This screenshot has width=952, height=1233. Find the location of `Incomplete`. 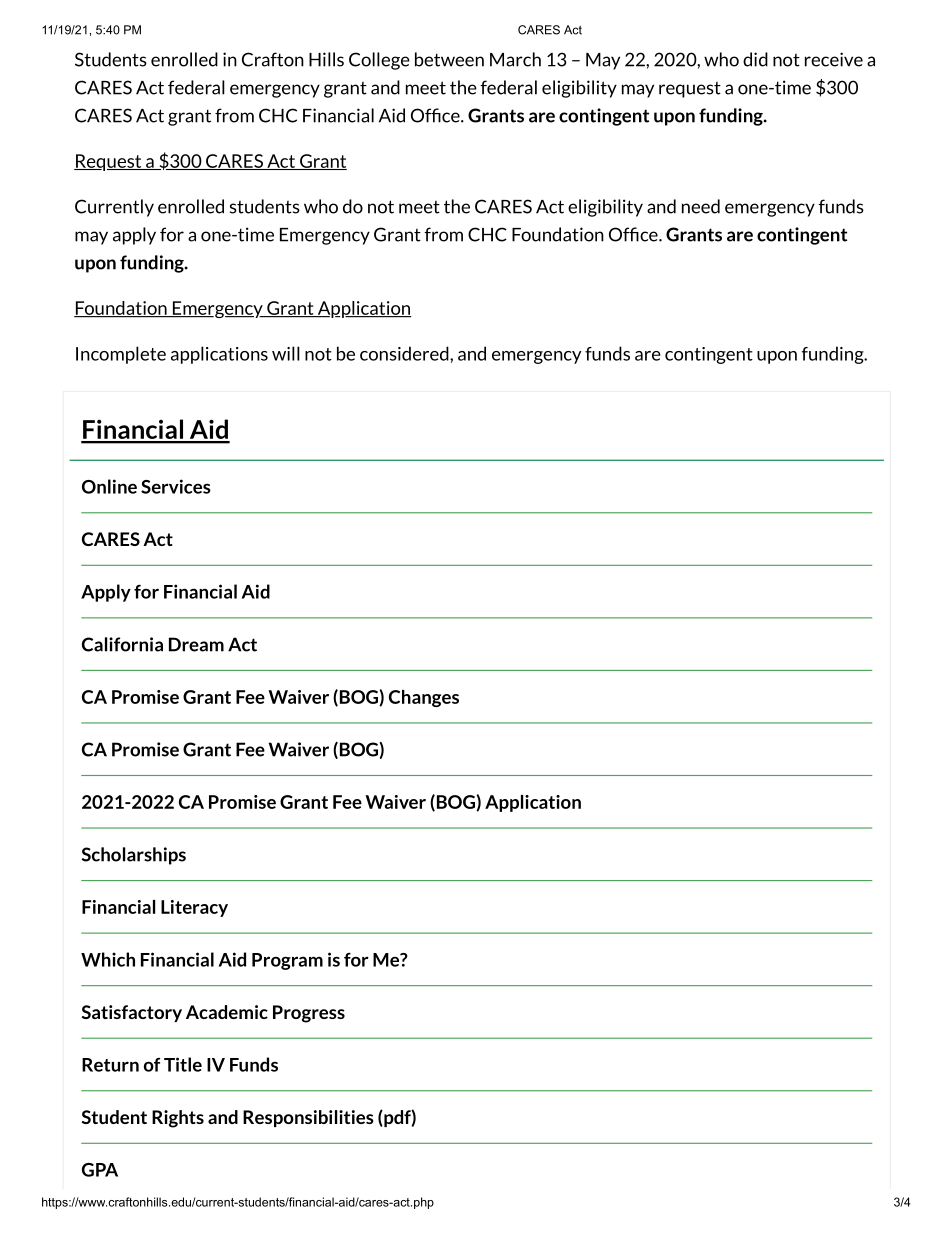

Incomplete is located at coordinates (121, 355).
